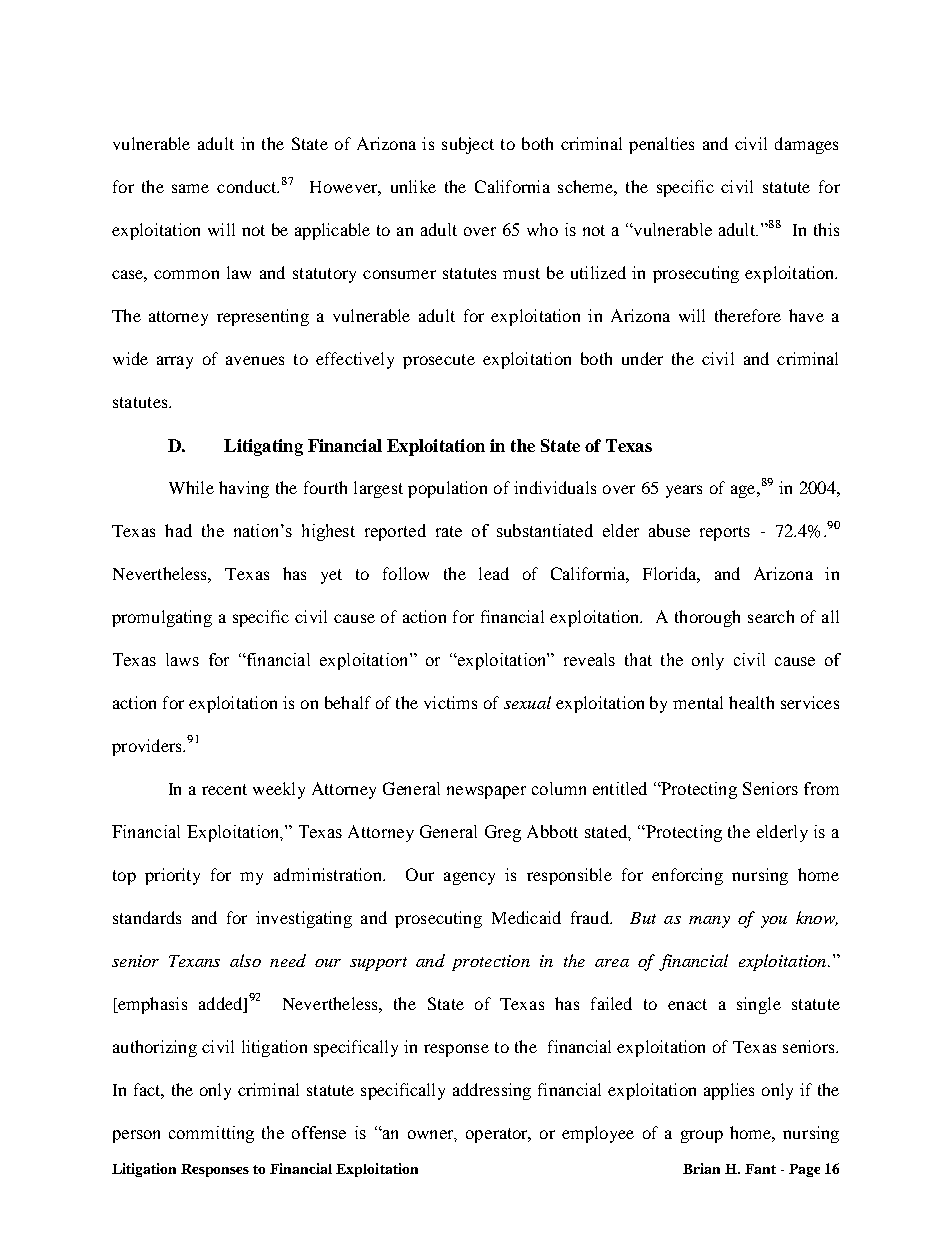 This screenshot has height=1233, width=952. I want to click on damages, so click(806, 145).
